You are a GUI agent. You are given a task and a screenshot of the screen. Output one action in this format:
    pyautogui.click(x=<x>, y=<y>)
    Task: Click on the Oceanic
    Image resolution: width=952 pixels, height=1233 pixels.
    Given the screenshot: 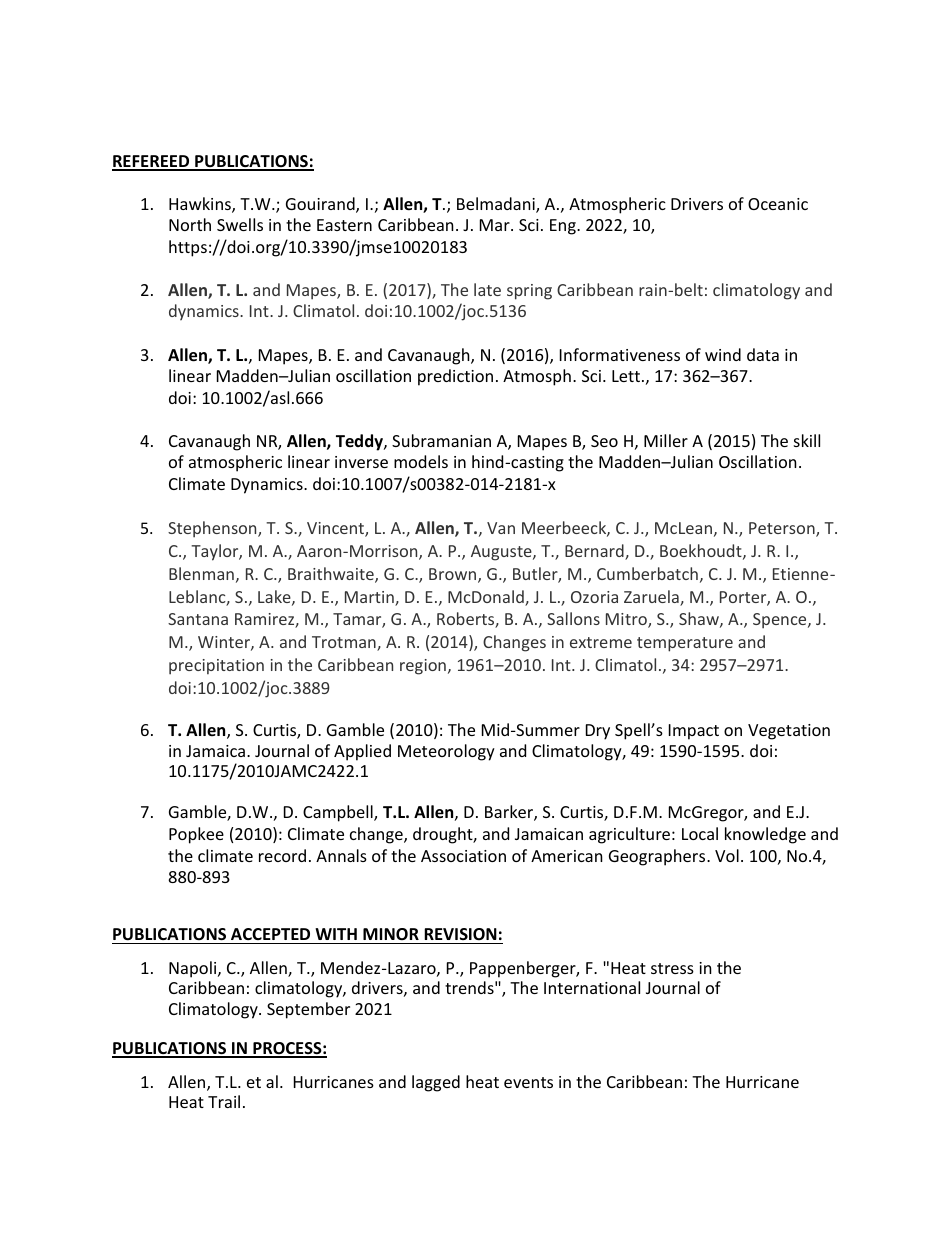 What is the action you would take?
    pyautogui.click(x=778, y=204)
